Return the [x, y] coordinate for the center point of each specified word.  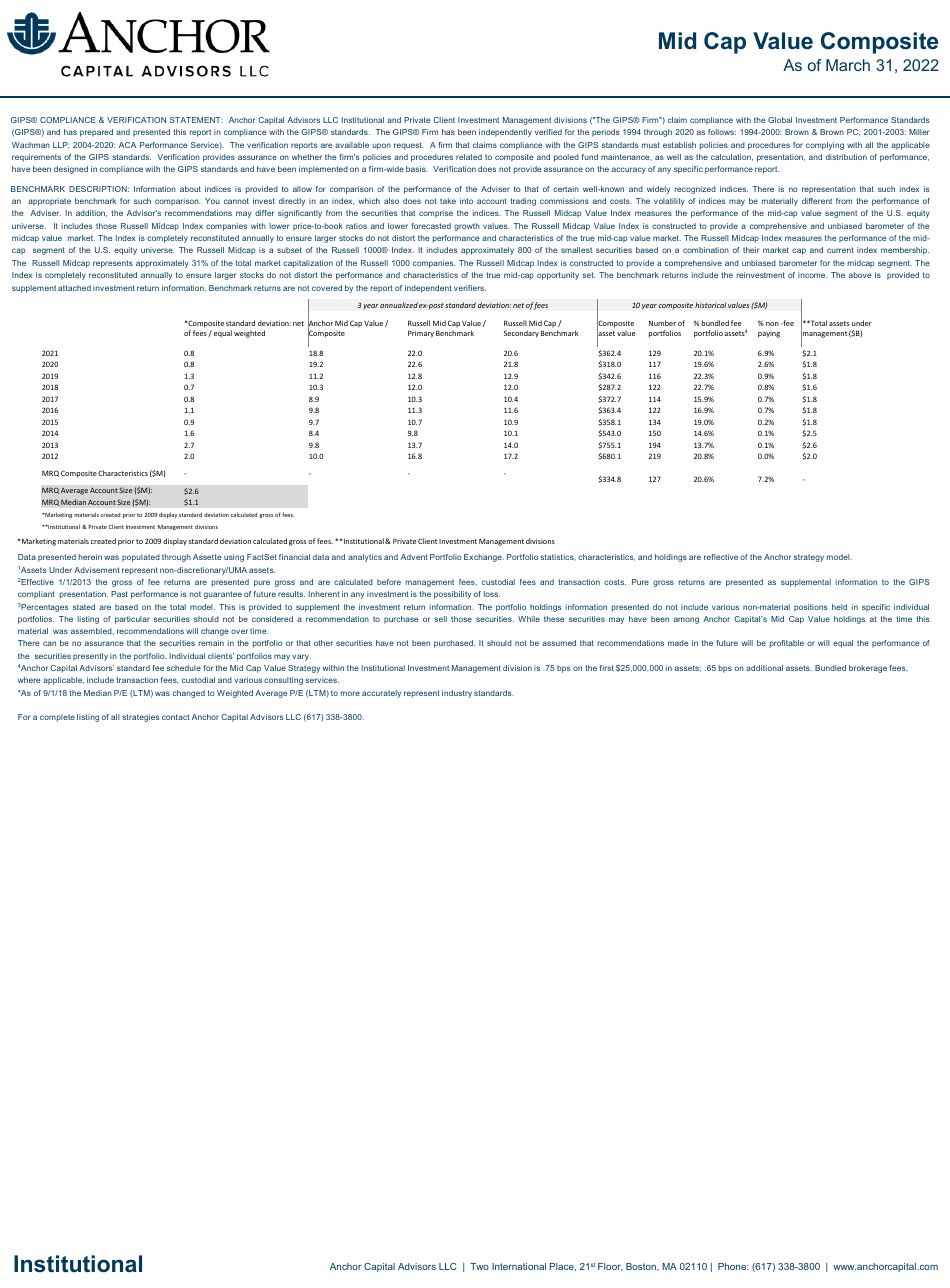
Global [780, 120]
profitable [787, 644]
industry [457, 694]
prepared [96, 133]
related [469, 157]
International [519, 1266]
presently [90, 657]
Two [479, 1266]
